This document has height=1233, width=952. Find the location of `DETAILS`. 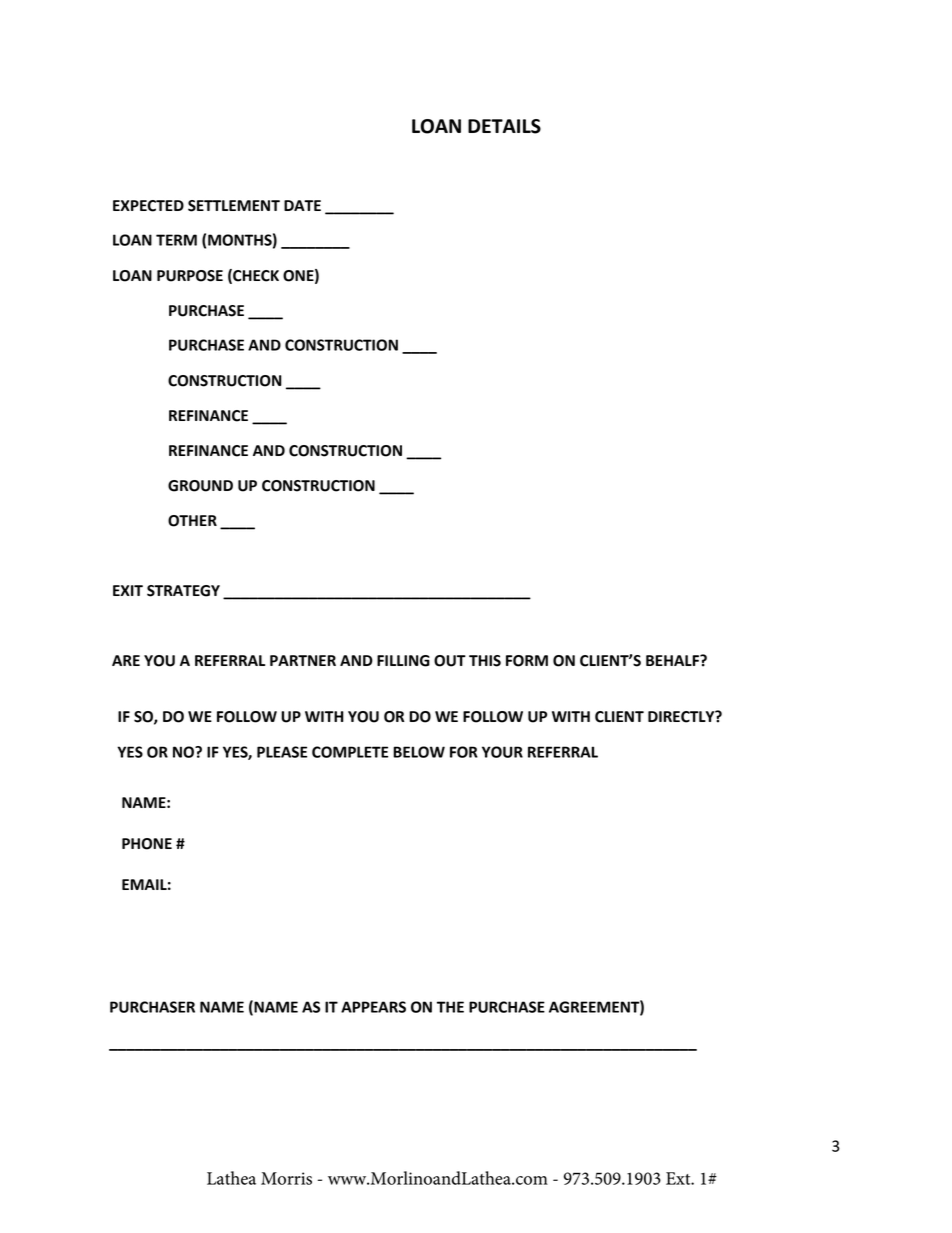

DETAILS is located at coordinates (504, 126).
